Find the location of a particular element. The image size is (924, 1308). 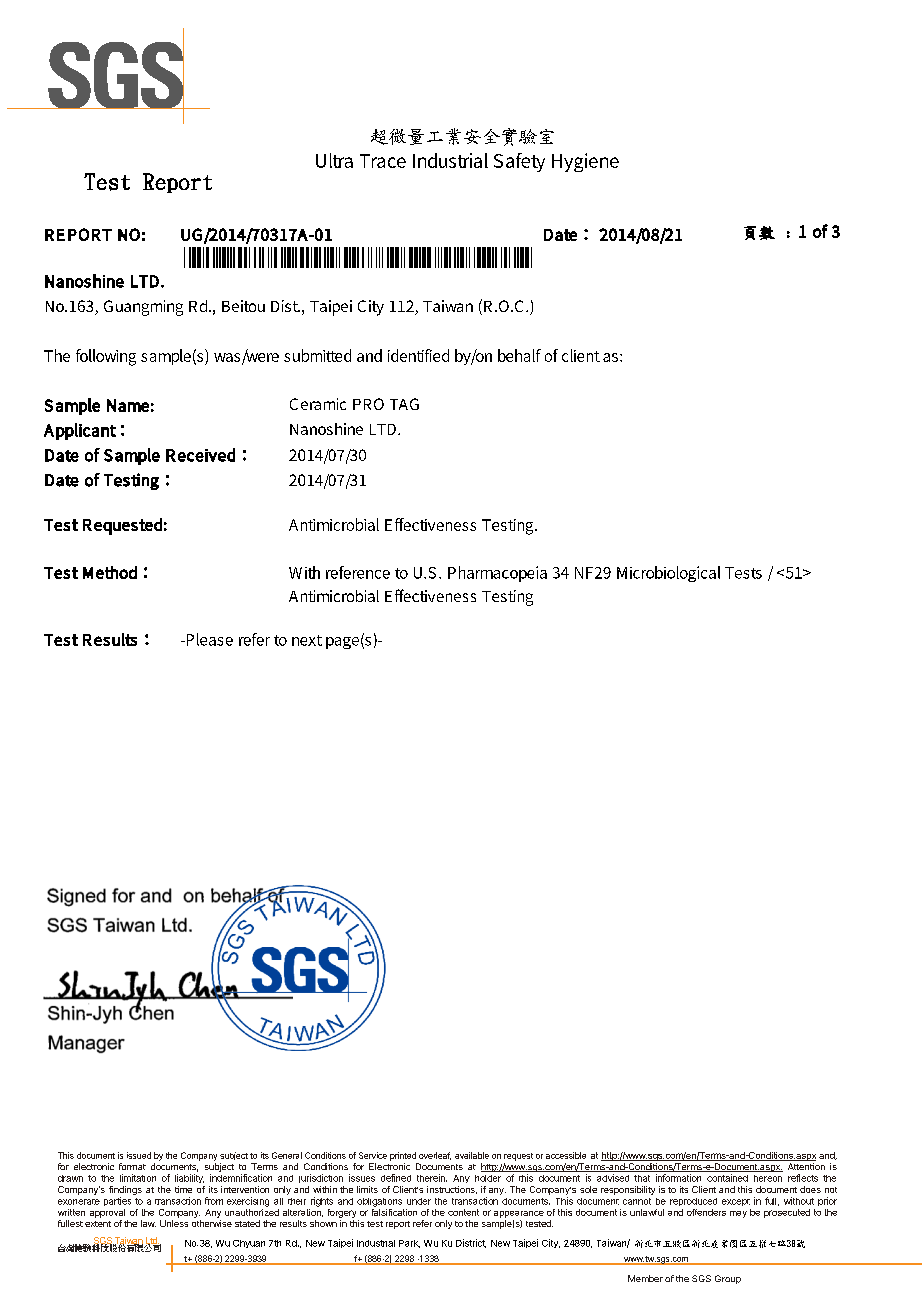

Unless is located at coordinates (174, 1223).
